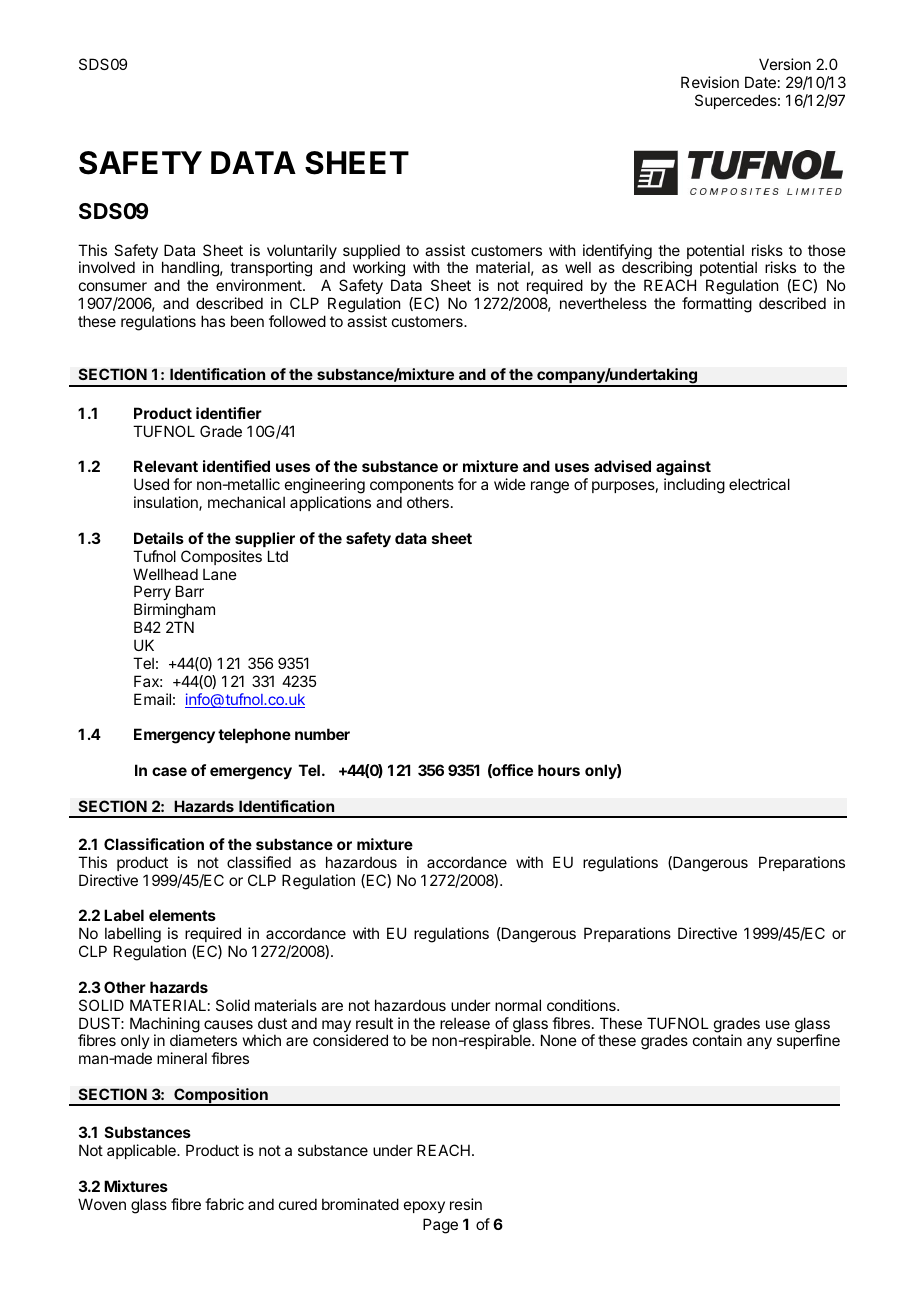 This document has height=1308, width=924. Describe the element at coordinates (322, 734) in the document. I see `number` at that location.
